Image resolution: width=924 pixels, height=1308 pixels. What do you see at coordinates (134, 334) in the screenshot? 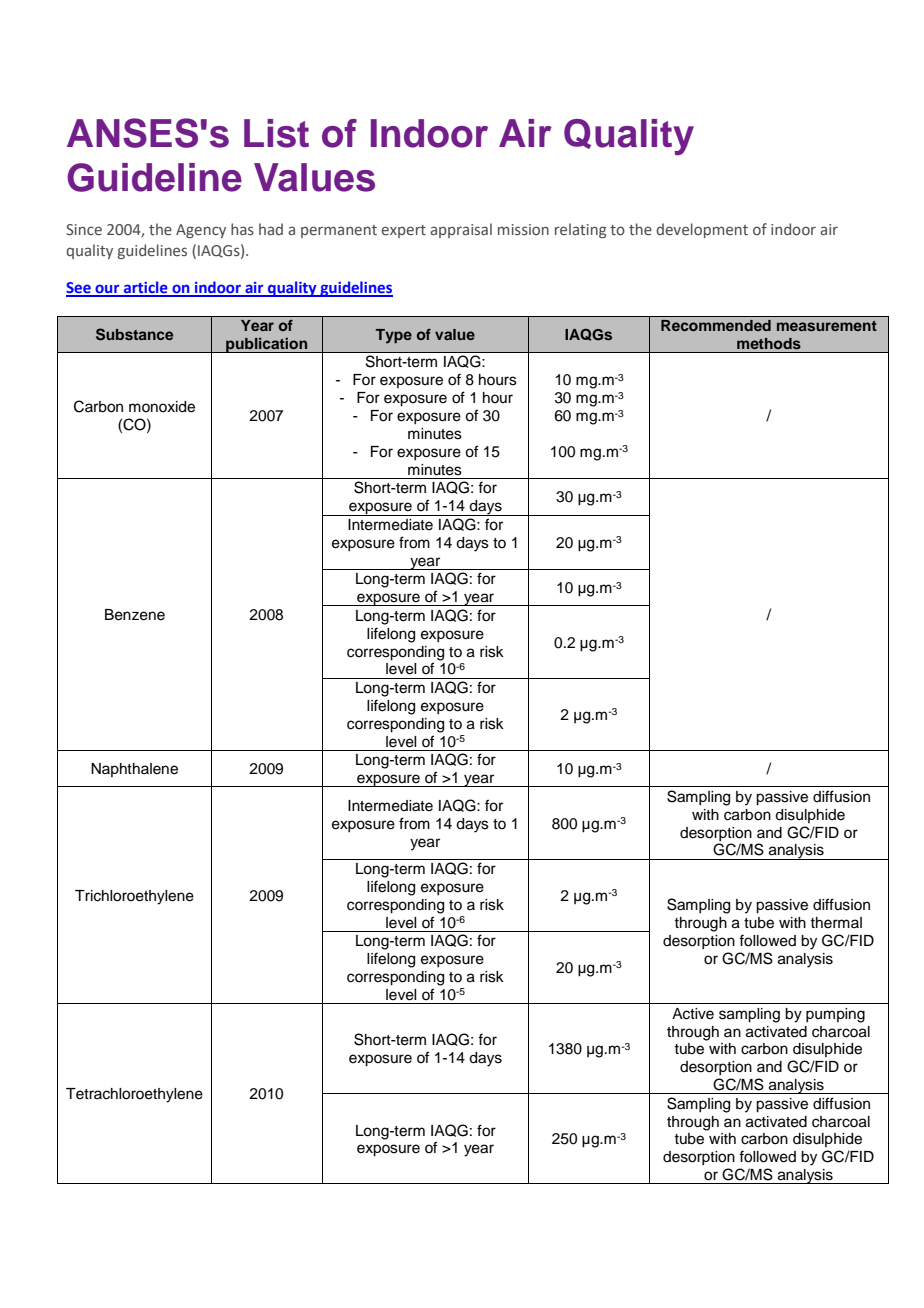
I see `Substance` at bounding box center [134, 334].
